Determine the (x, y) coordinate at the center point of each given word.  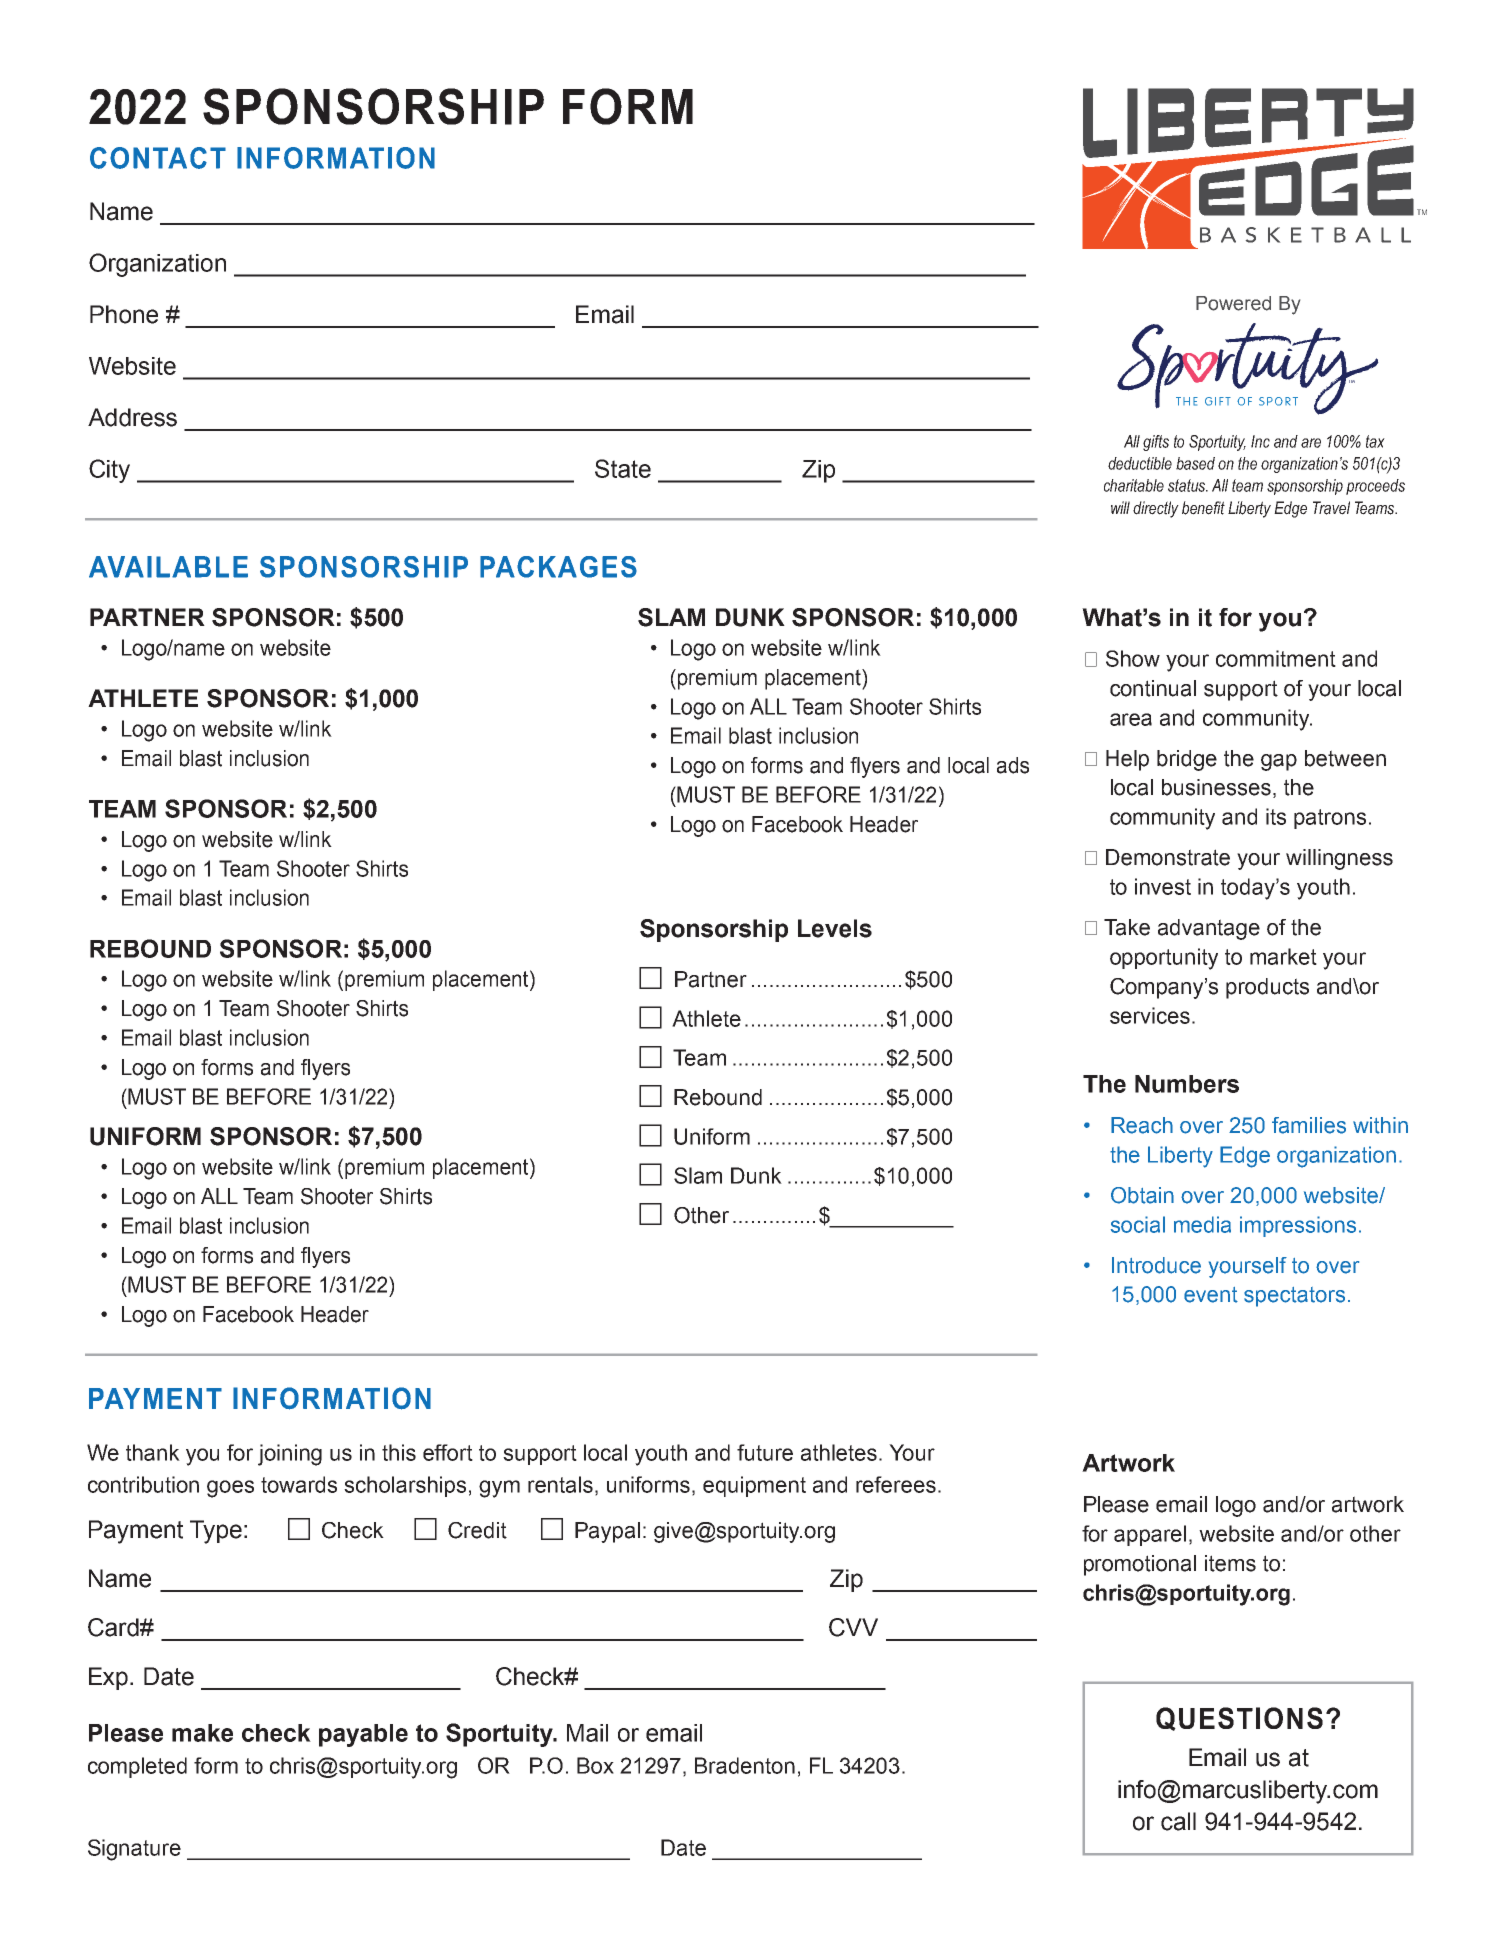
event (1211, 1295)
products (1267, 988)
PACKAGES (558, 567)
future (765, 1452)
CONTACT (158, 158)
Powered (1233, 303)
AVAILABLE (168, 567)
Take (1127, 927)
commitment (1276, 658)
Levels (835, 928)
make (202, 1733)
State (623, 468)
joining (290, 1455)
